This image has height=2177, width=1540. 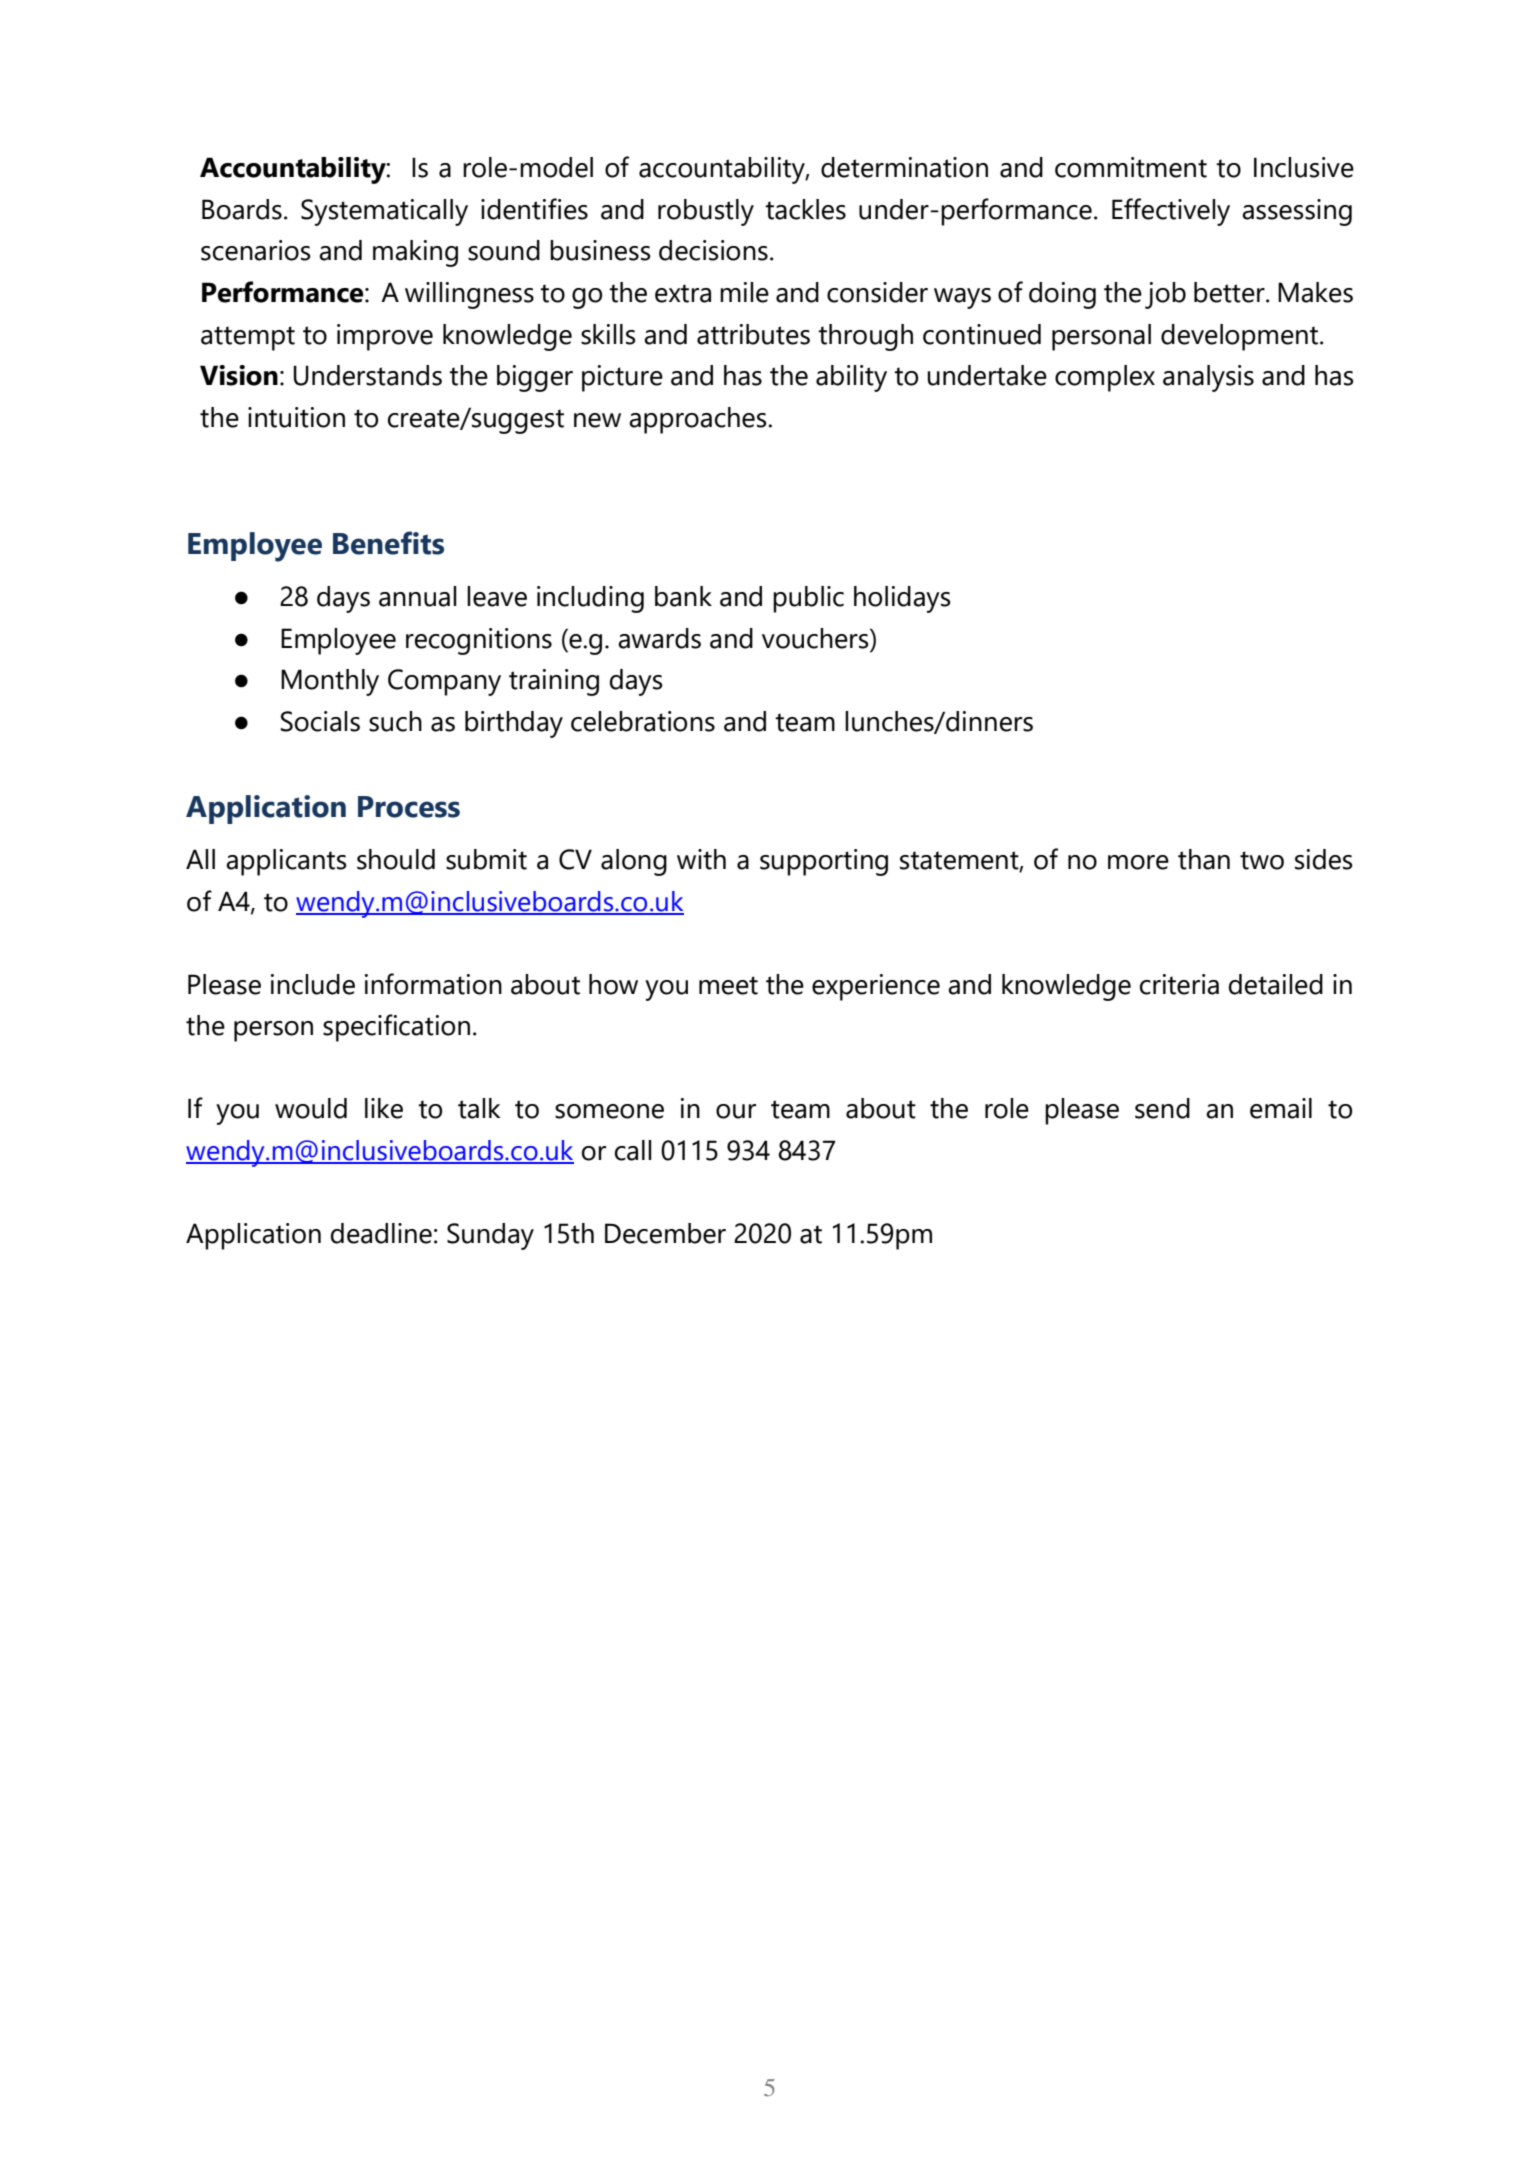 What do you see at coordinates (381, 1233) in the image?
I see `deadline` at bounding box center [381, 1233].
